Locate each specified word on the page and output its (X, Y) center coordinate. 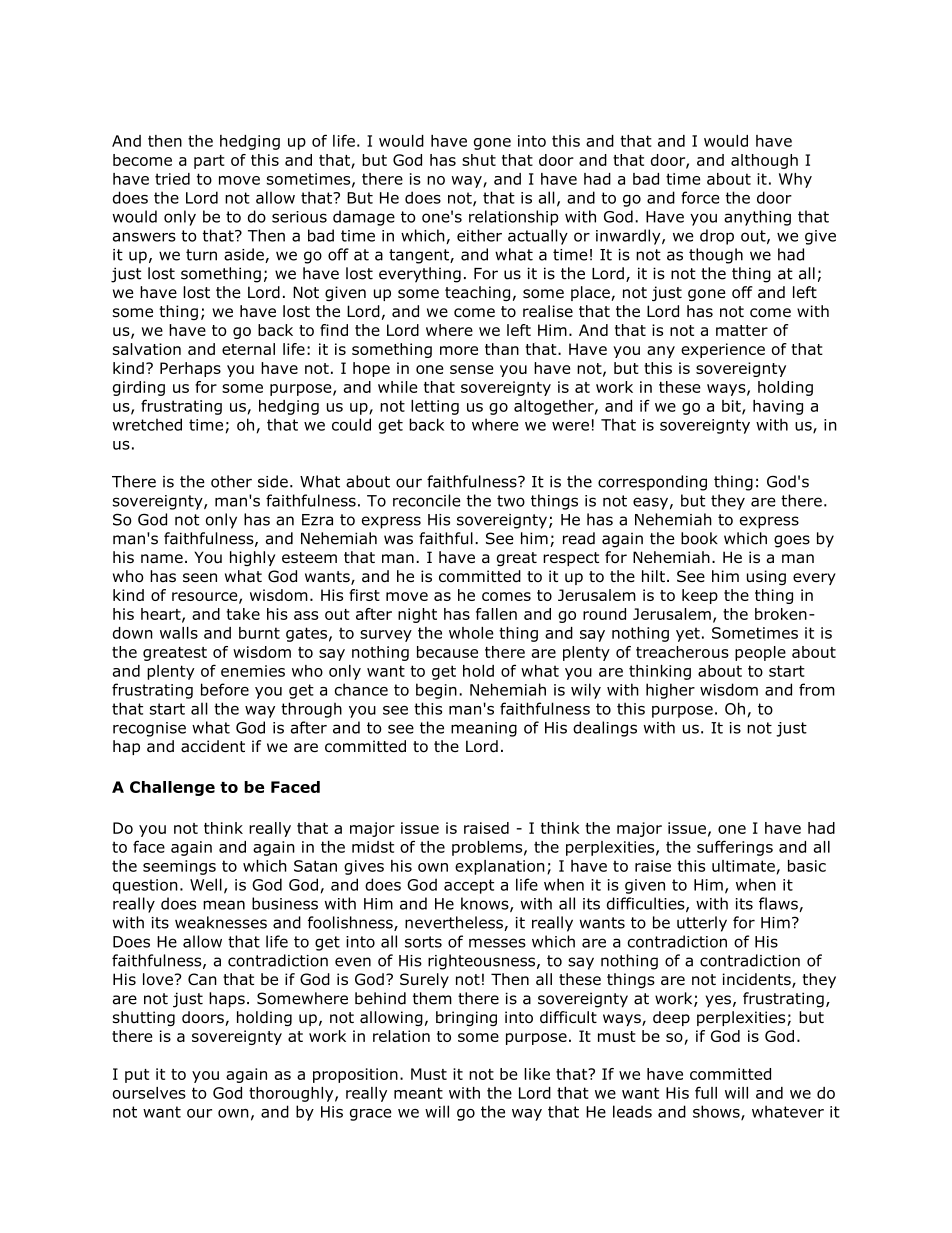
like (537, 1074)
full (706, 1092)
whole (471, 633)
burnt (259, 633)
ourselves (149, 1093)
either (479, 235)
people (760, 653)
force (700, 197)
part (209, 162)
